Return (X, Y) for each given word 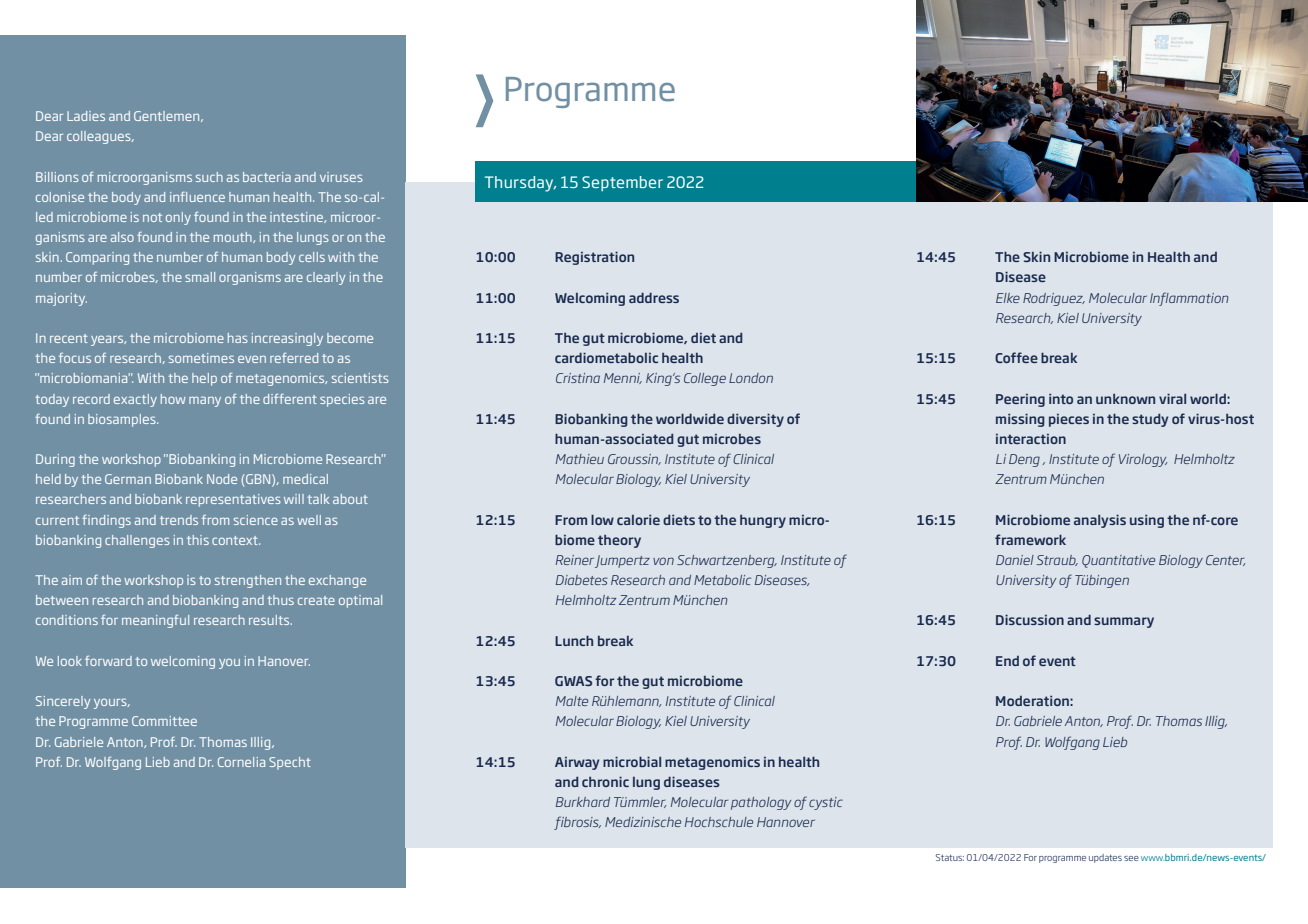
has (238, 338)
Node (222, 479)
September (622, 183)
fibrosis (577, 823)
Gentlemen (168, 116)
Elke (1008, 298)
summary (1124, 622)
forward (108, 661)
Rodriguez (1054, 299)
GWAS (573, 681)
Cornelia (241, 762)
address (654, 298)
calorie (638, 520)
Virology (1143, 460)
